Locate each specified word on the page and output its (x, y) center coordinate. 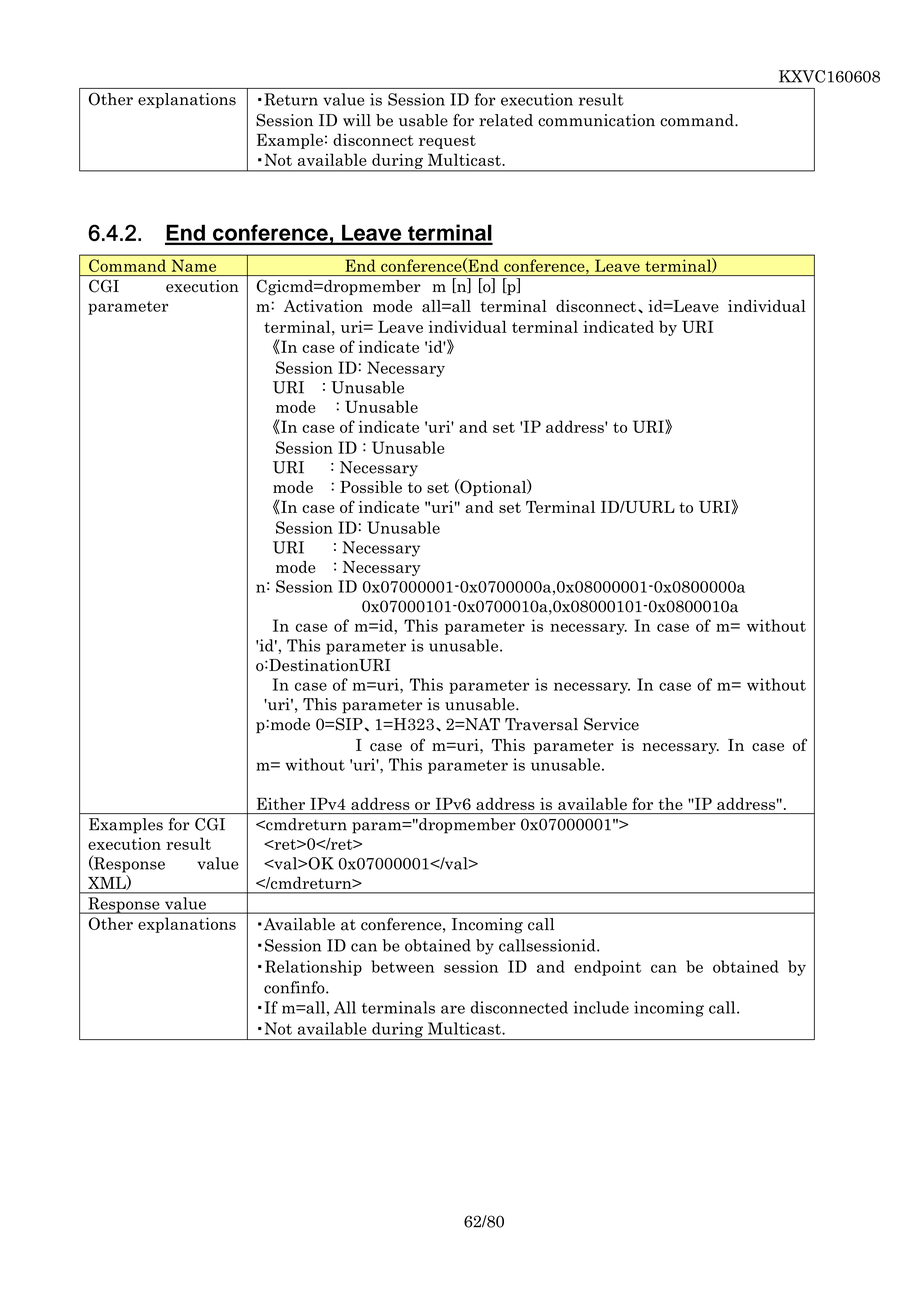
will (357, 120)
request (447, 142)
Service (611, 724)
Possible (371, 487)
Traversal (541, 724)
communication (596, 120)
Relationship (313, 968)
